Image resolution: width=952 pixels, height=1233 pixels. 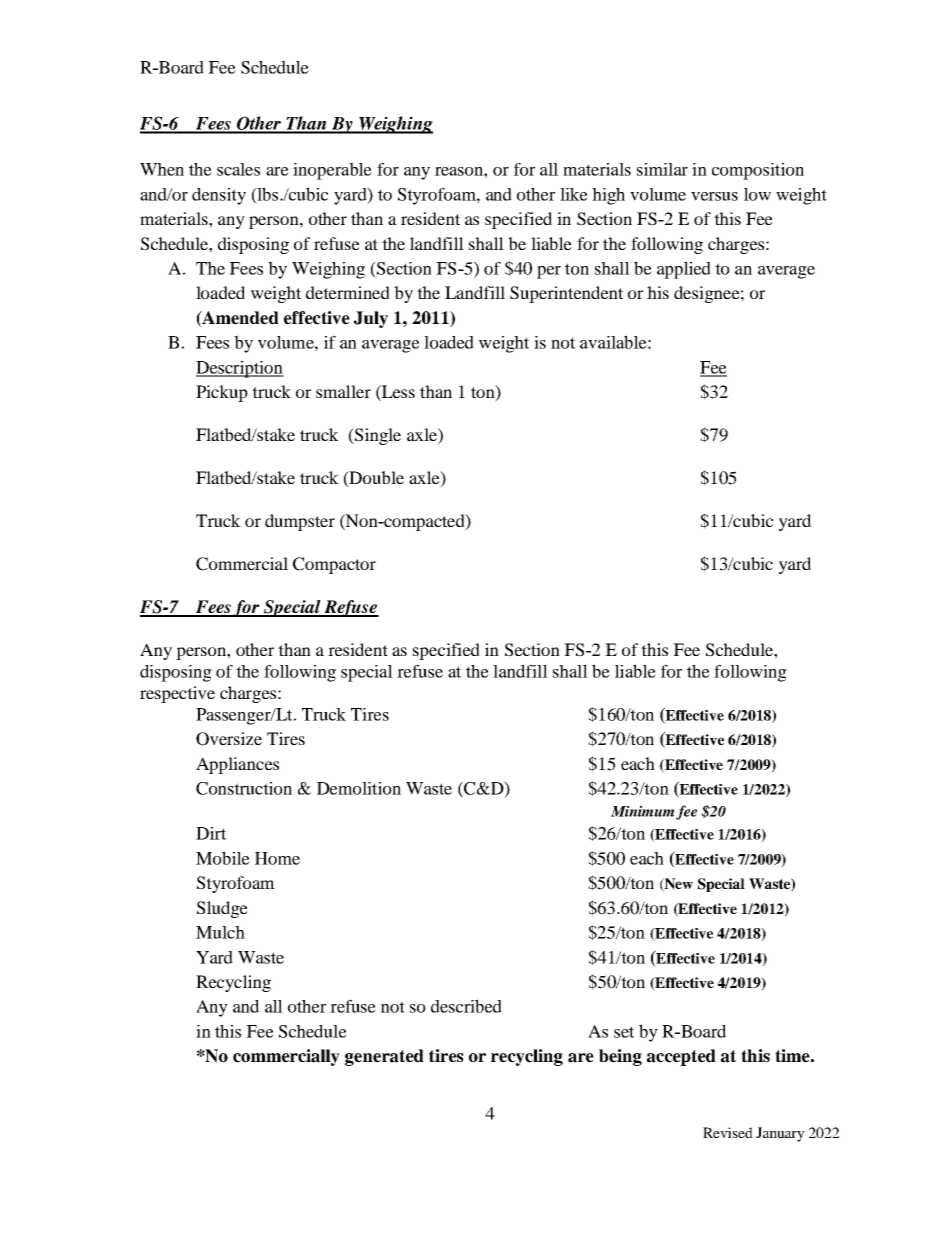 I want to click on respective, so click(x=177, y=694).
